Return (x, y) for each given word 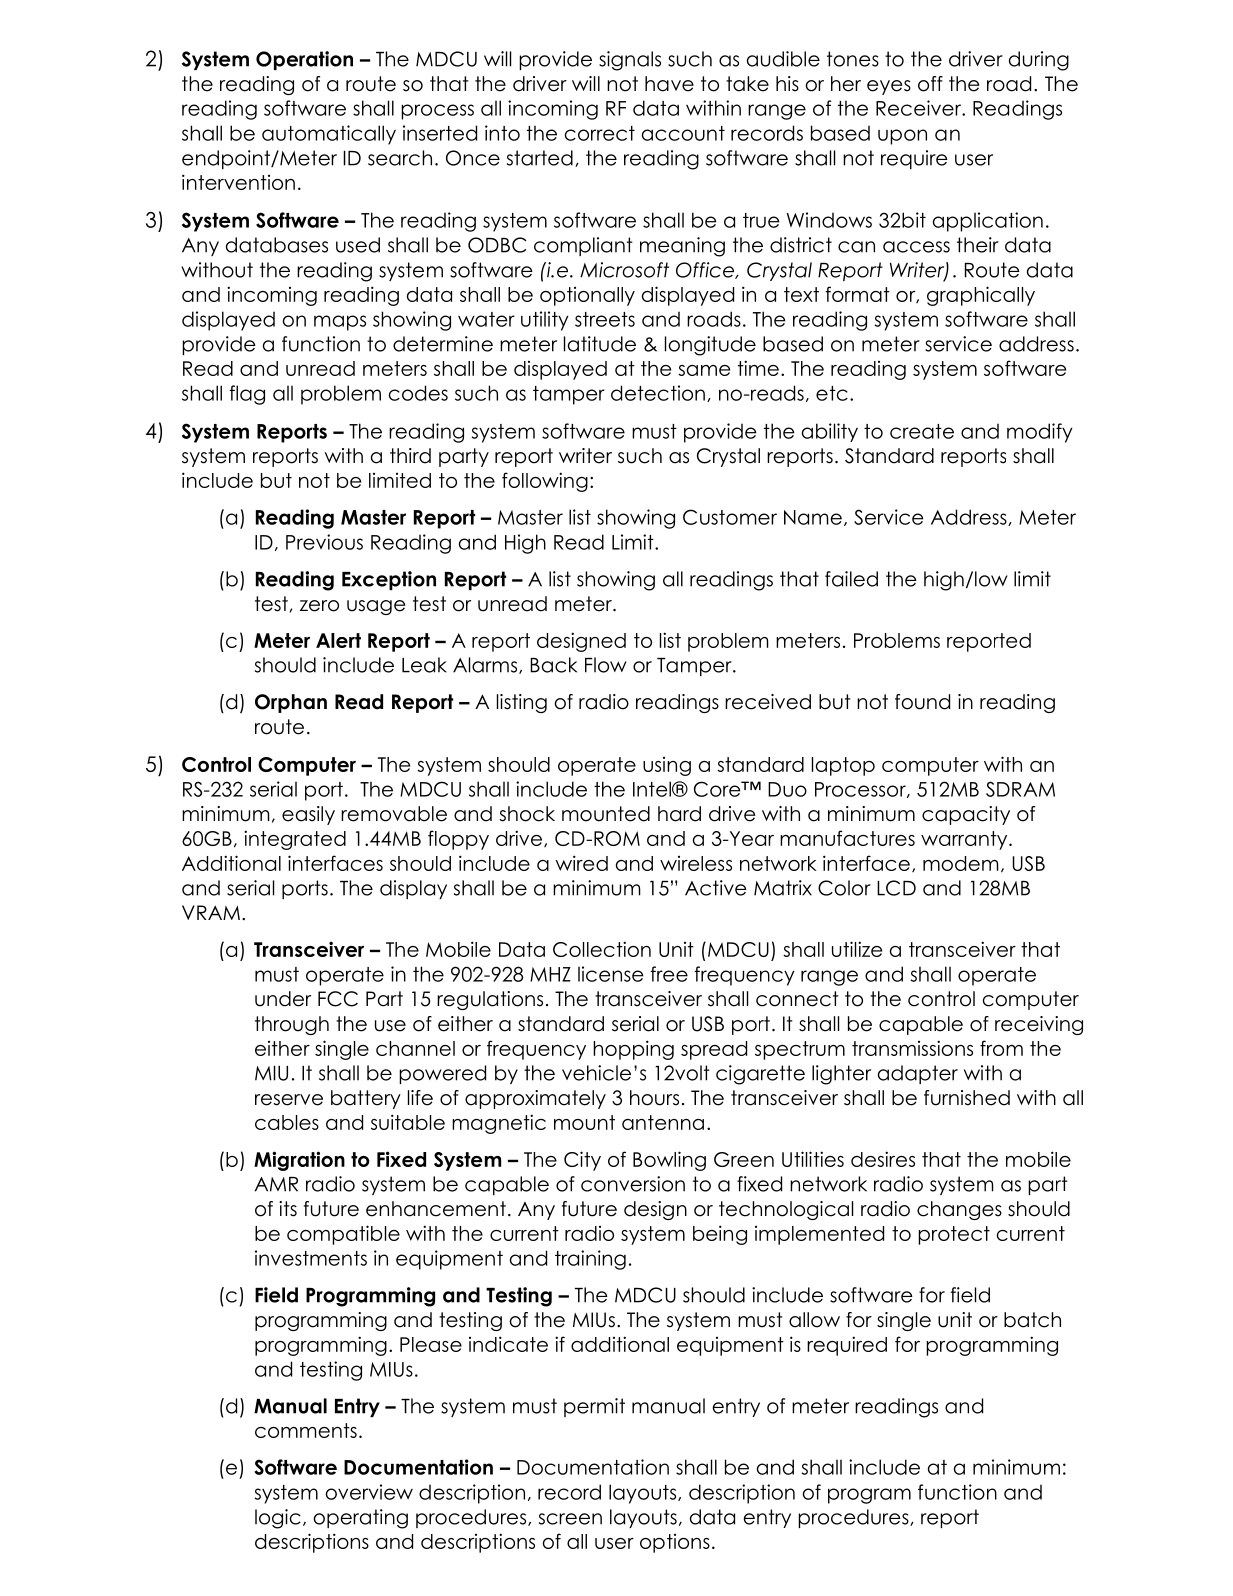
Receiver (920, 108)
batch (1032, 1320)
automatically (329, 135)
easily (308, 815)
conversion (633, 1184)
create (922, 431)
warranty (965, 840)
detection (658, 393)
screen (570, 1519)
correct (600, 133)
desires (883, 1159)
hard (679, 814)
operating (360, 1519)
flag (247, 395)
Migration (299, 1161)
